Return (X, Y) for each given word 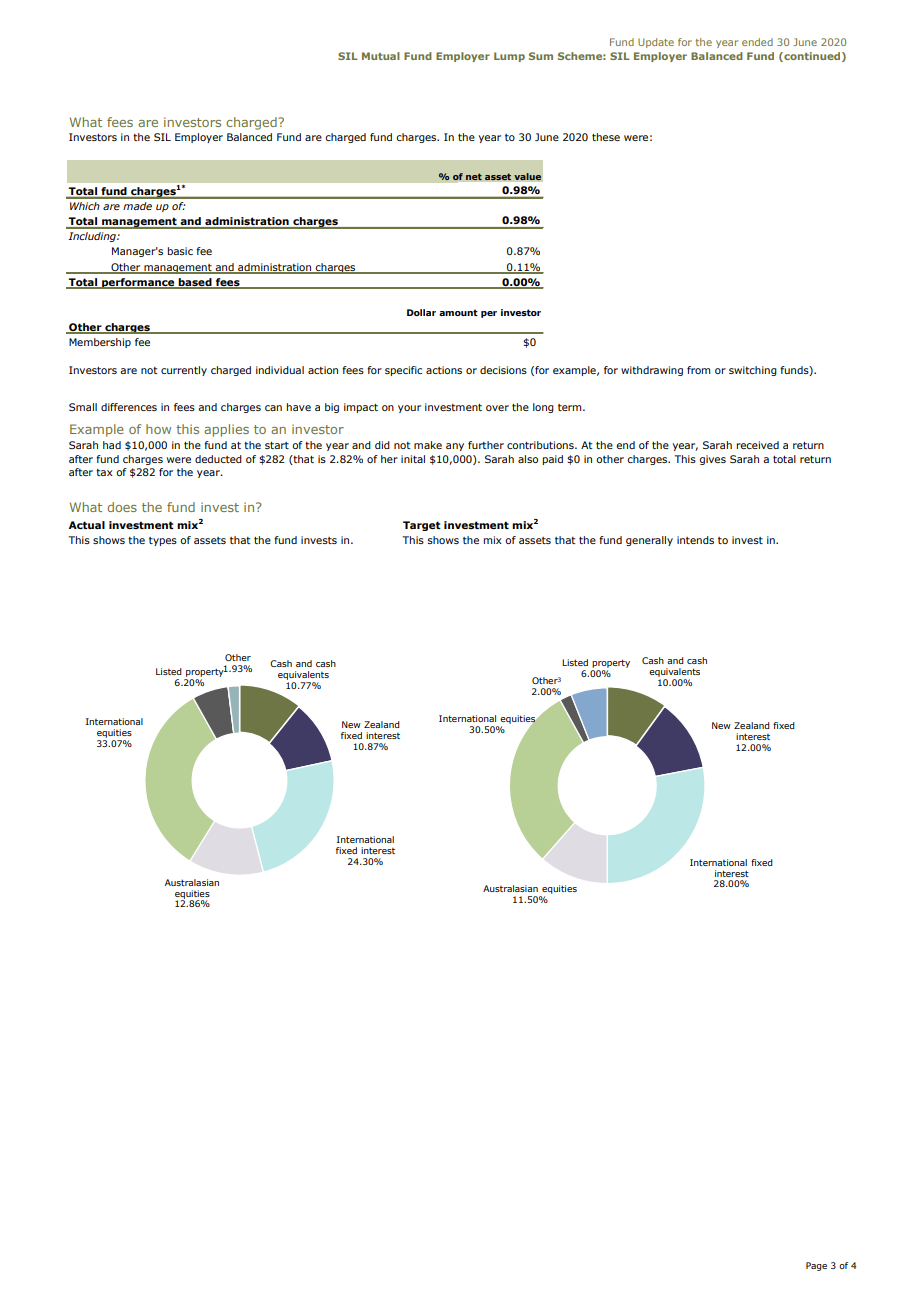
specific (403, 371)
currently (184, 371)
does (122, 507)
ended (757, 42)
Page (816, 1266)
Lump (509, 57)
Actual (87, 525)
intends (695, 540)
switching (753, 371)
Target (422, 526)
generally (649, 541)
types (163, 541)
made (137, 206)
